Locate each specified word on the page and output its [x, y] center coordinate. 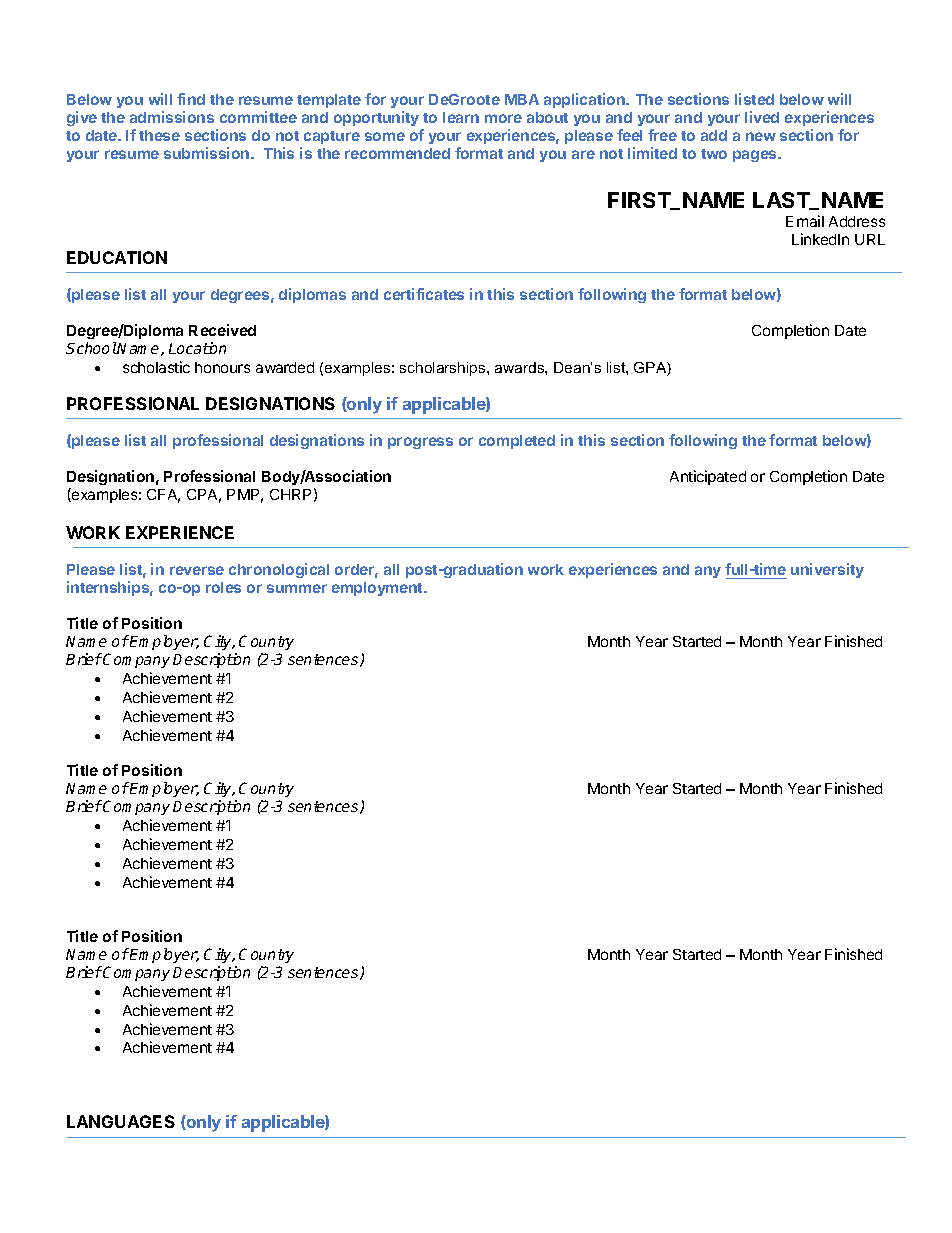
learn [461, 117]
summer [297, 588]
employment [378, 589]
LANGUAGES [121, 1121]
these [159, 135]
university [827, 570]
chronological [279, 570]
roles [223, 587]
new [761, 136]
